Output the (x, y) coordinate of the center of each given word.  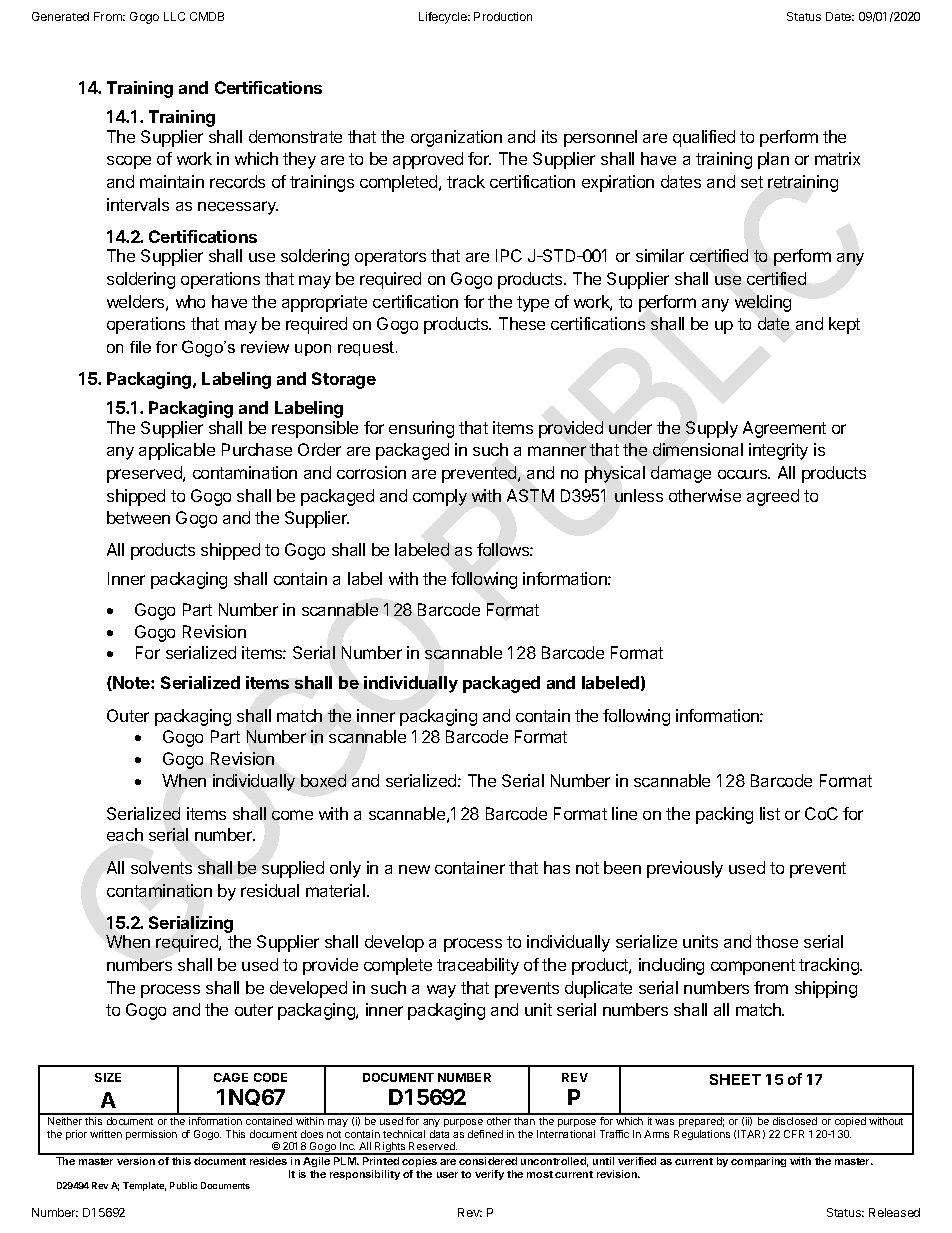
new (414, 869)
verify (489, 1175)
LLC (174, 16)
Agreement (784, 429)
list (770, 813)
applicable (177, 451)
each (125, 834)
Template (144, 1186)
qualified (704, 138)
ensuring (421, 429)
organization (456, 138)
